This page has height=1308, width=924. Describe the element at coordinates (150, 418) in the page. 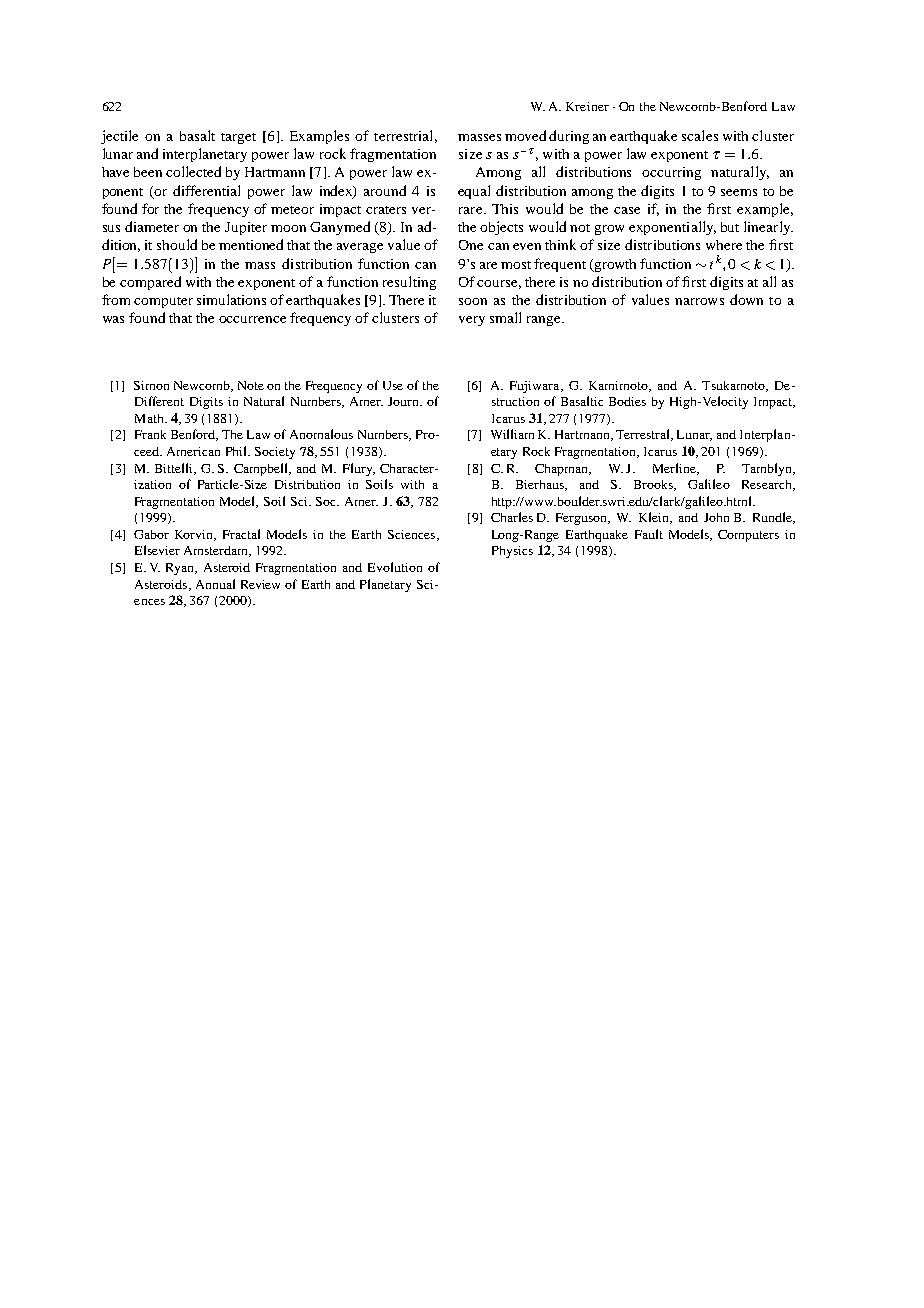

I see `Math` at that location.
